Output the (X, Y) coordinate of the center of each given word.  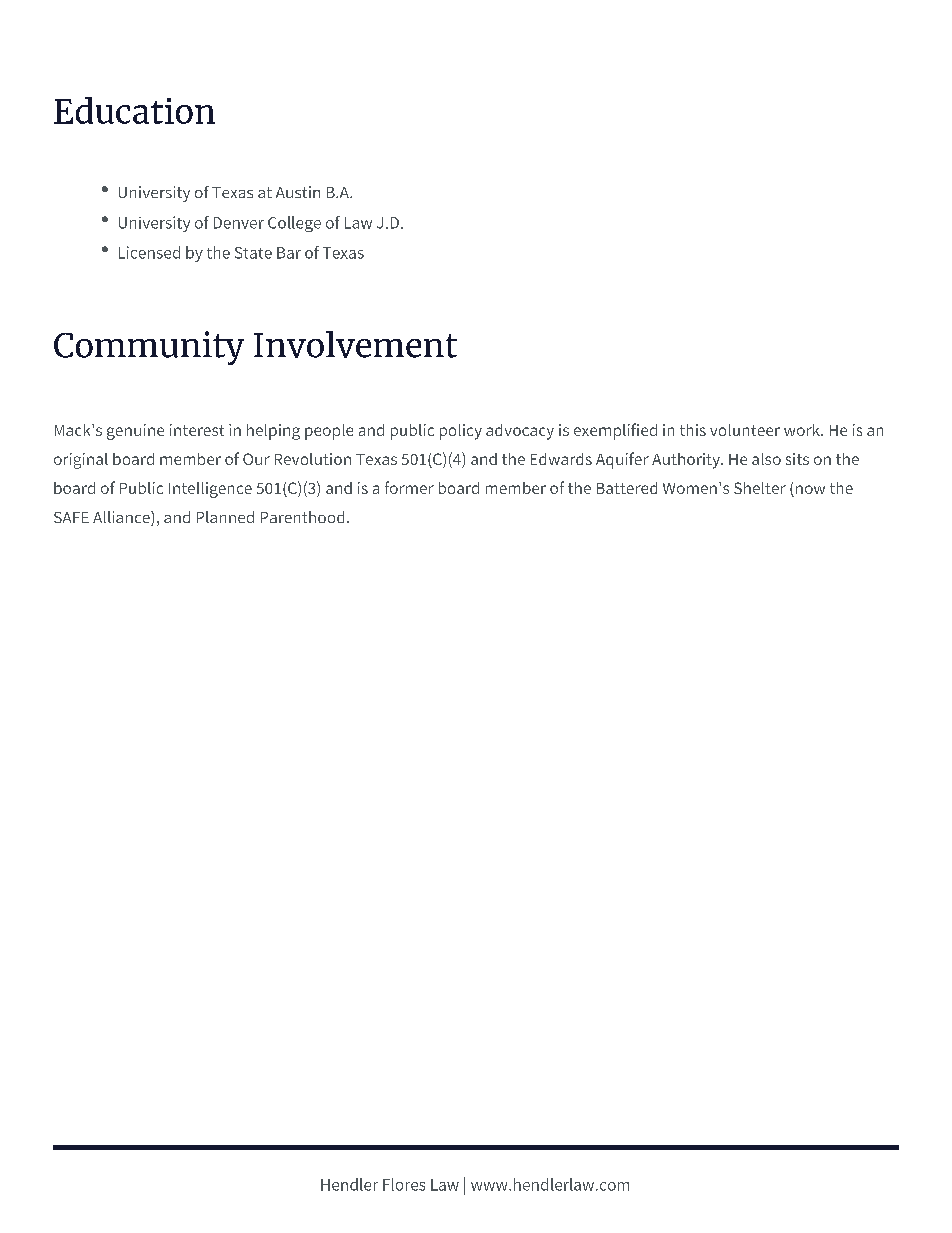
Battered (627, 488)
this (693, 430)
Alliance (122, 518)
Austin (298, 192)
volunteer (745, 430)
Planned (225, 517)
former (409, 487)
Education (134, 110)
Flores (404, 1184)
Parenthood (302, 517)
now (809, 491)
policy (461, 432)
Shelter (760, 488)
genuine (135, 432)
